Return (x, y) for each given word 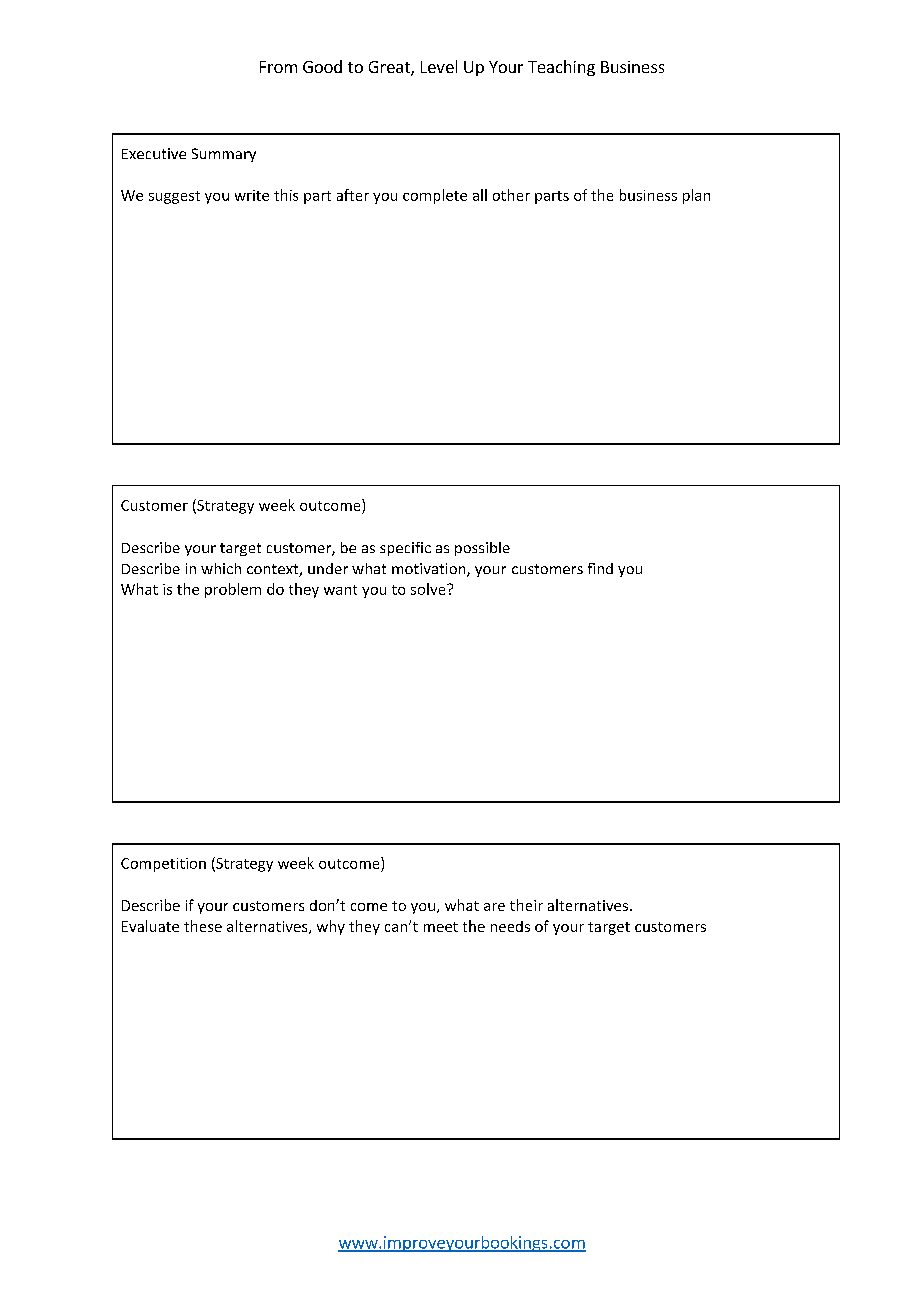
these (203, 926)
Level (439, 66)
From (278, 67)
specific (405, 549)
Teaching (561, 68)
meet (441, 927)
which (221, 568)
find (600, 568)
